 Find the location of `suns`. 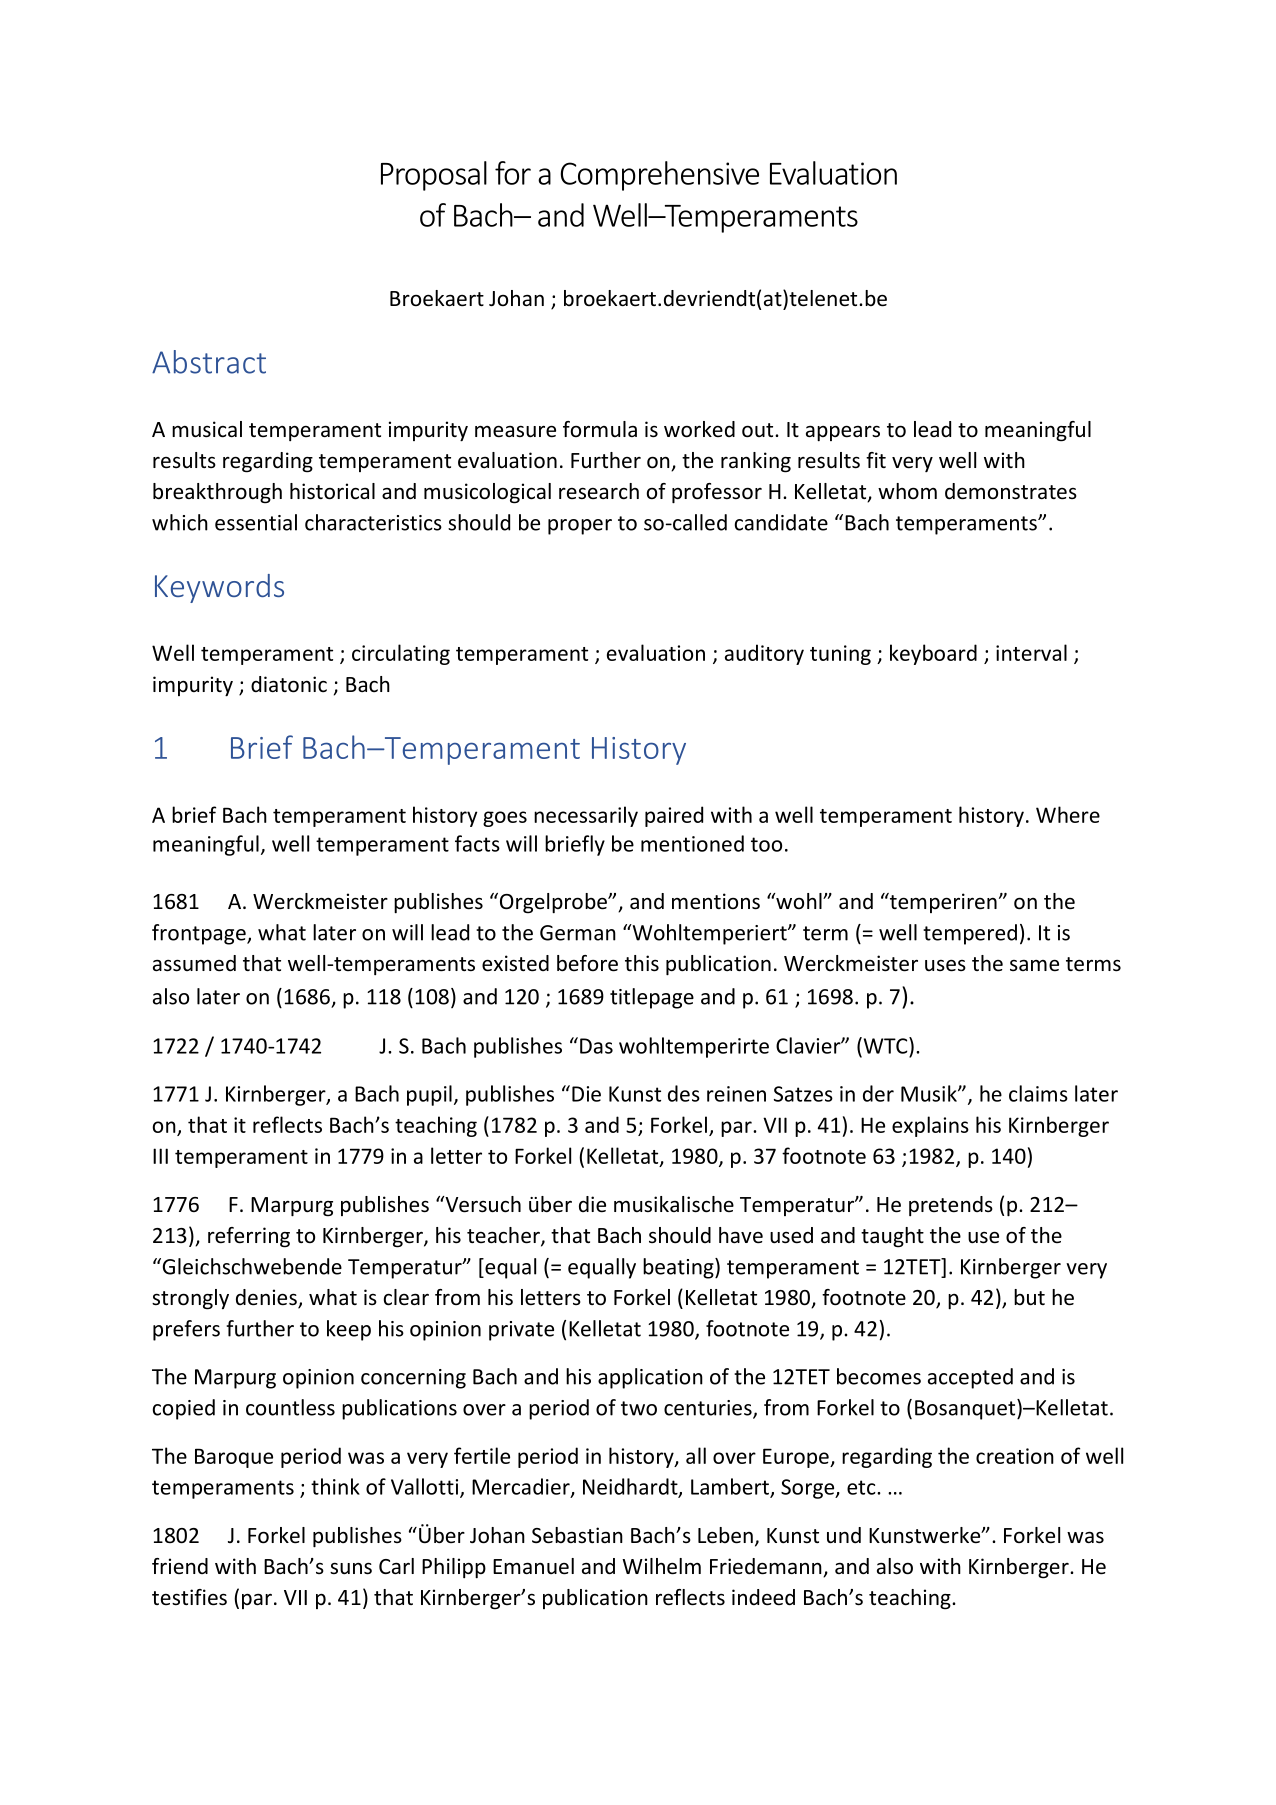

suns is located at coordinates (351, 1568).
